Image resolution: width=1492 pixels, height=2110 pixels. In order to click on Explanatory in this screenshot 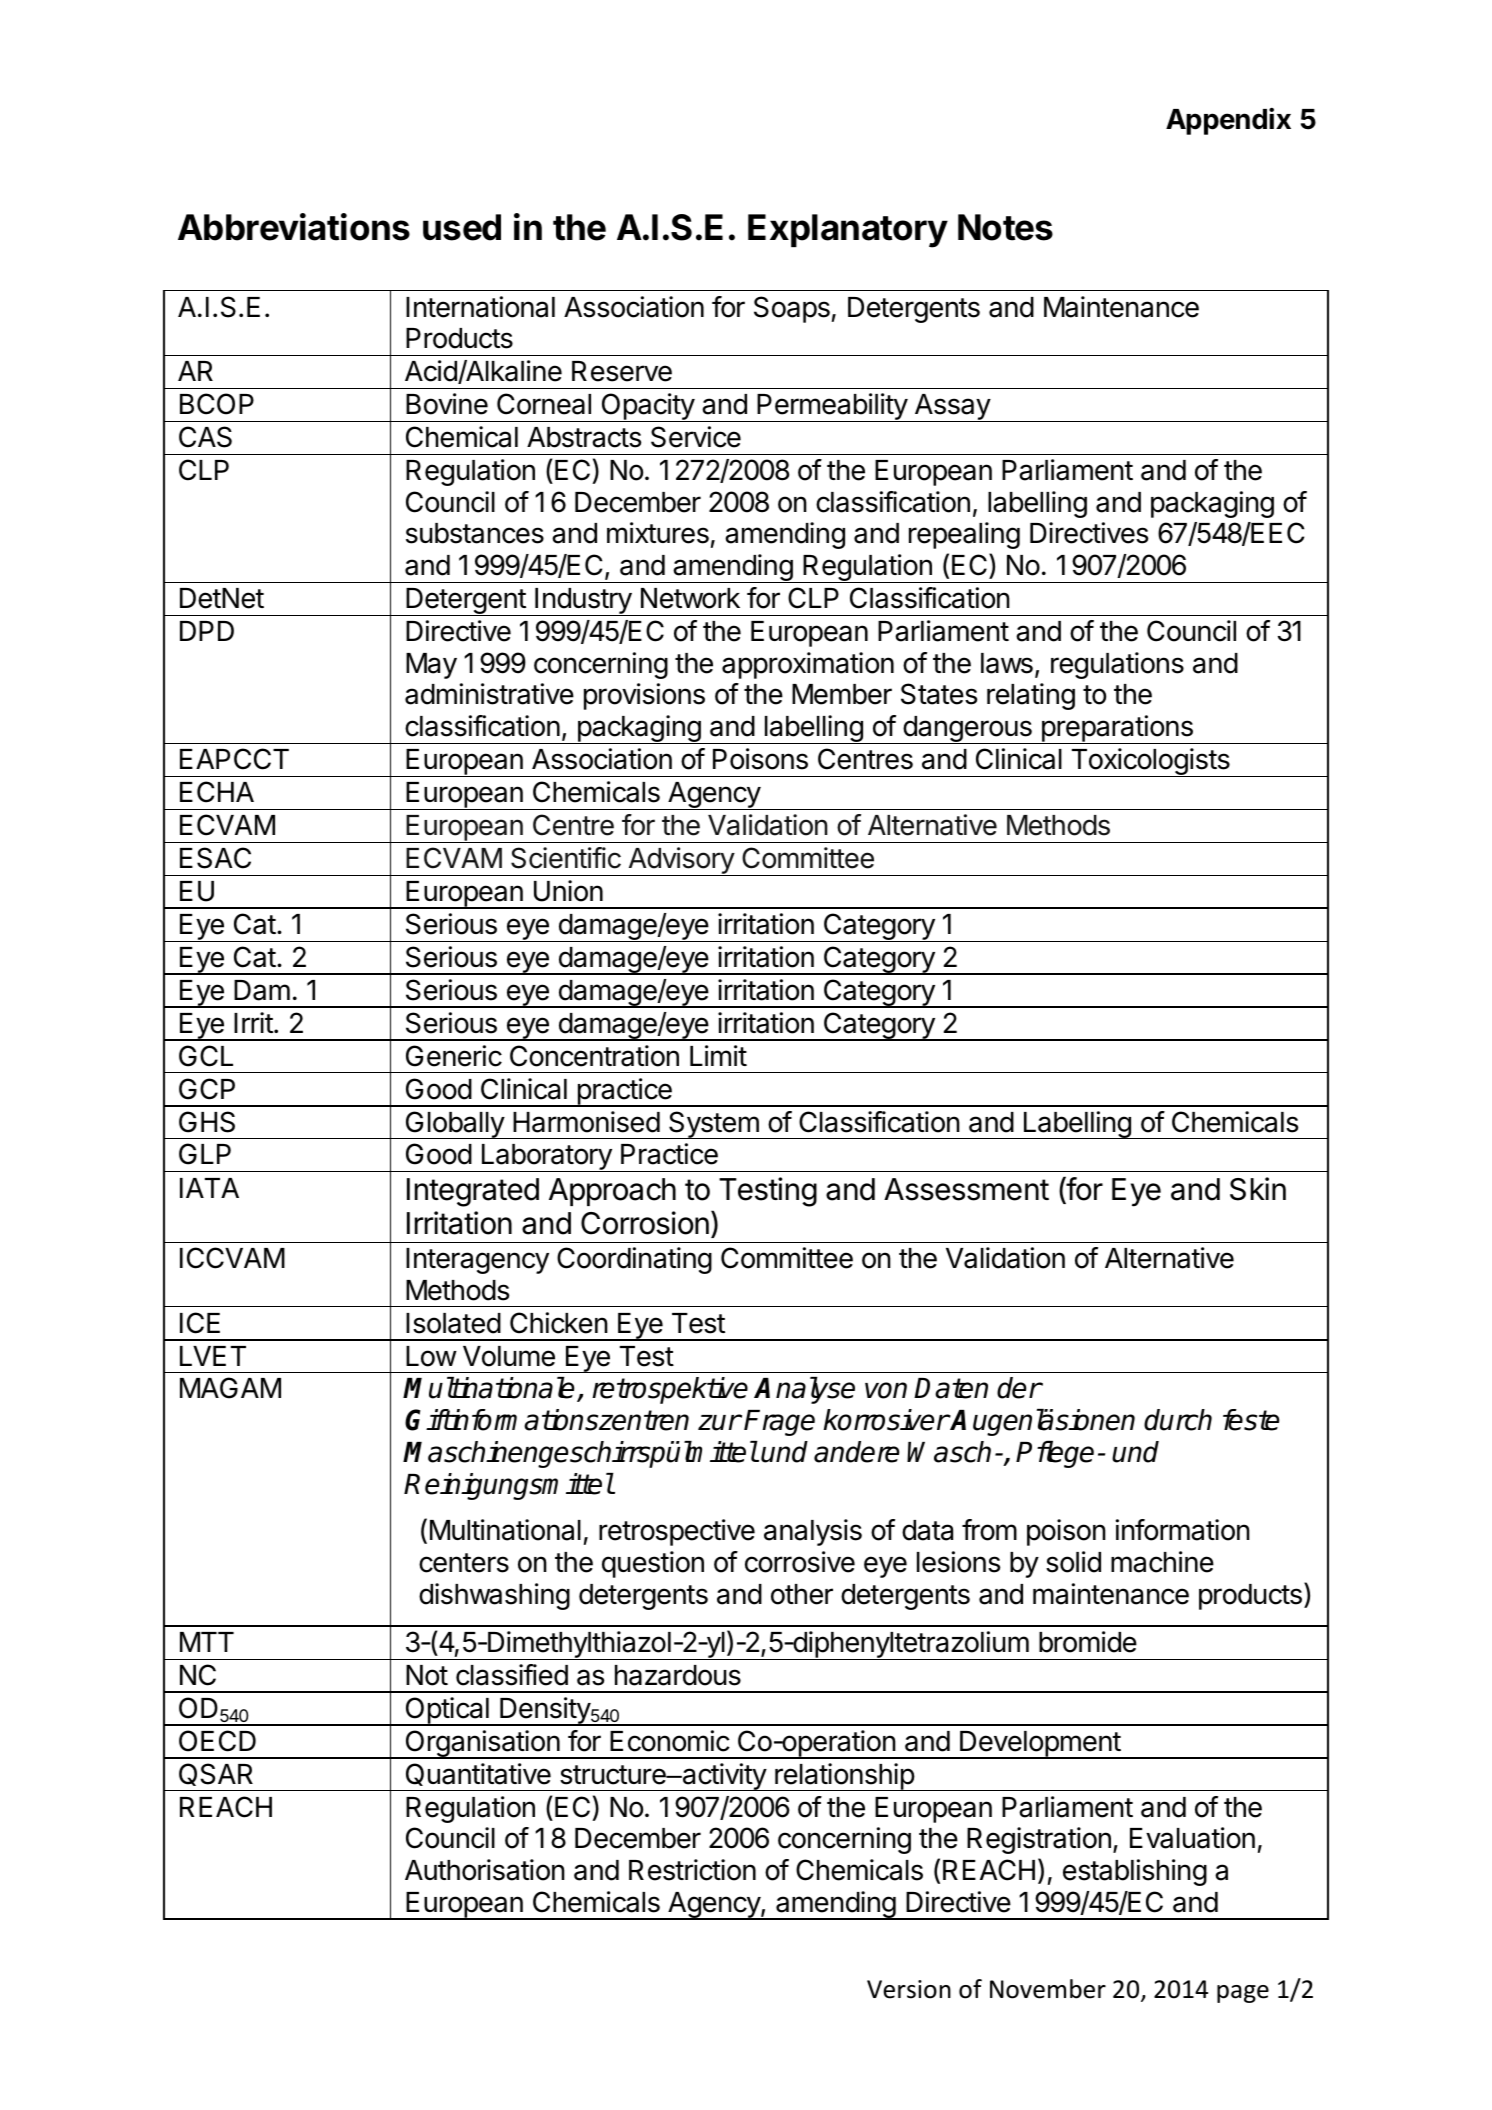, I will do `click(848, 231)`.
